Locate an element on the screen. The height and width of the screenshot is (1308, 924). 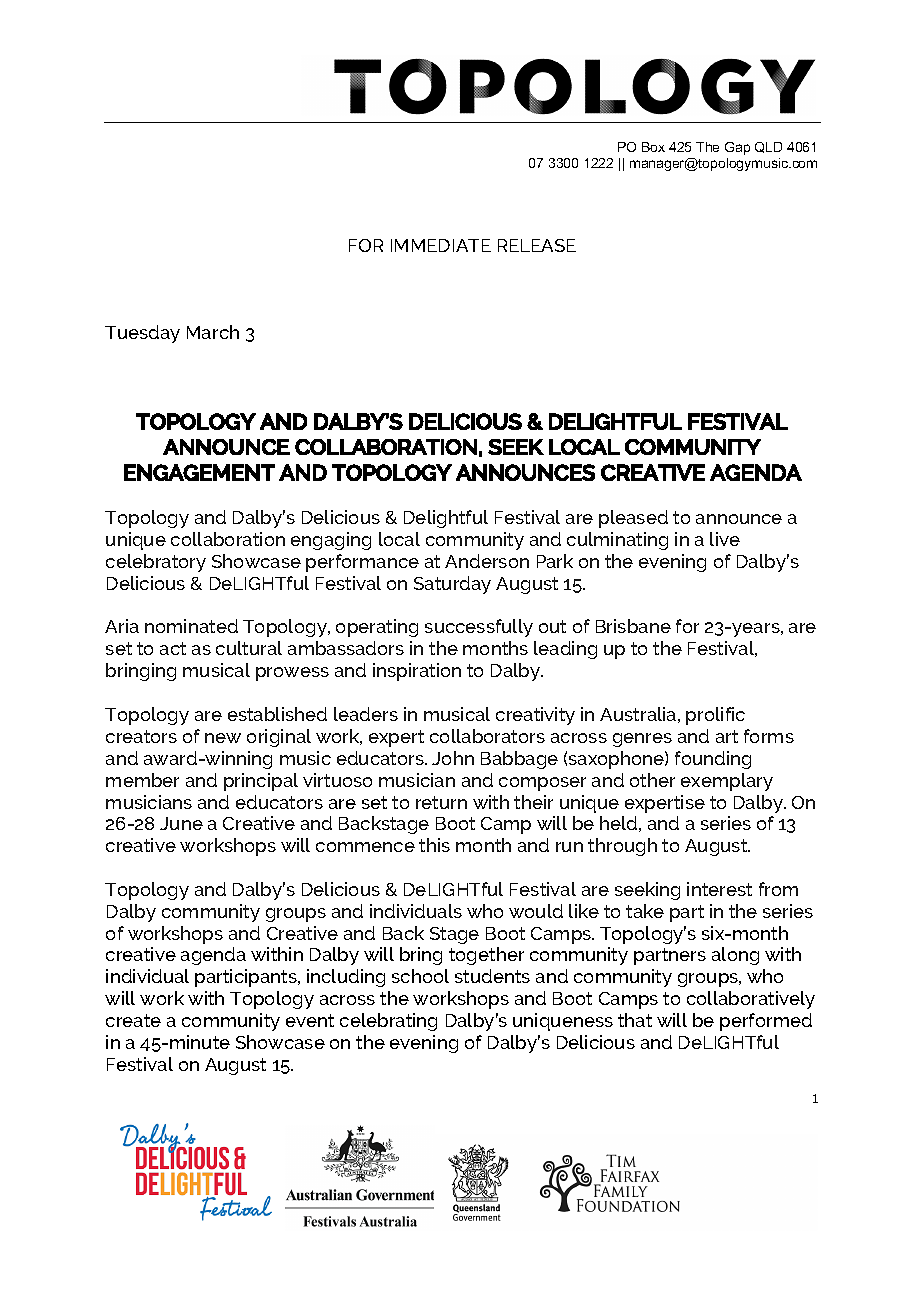
Gap is located at coordinates (737, 148).
